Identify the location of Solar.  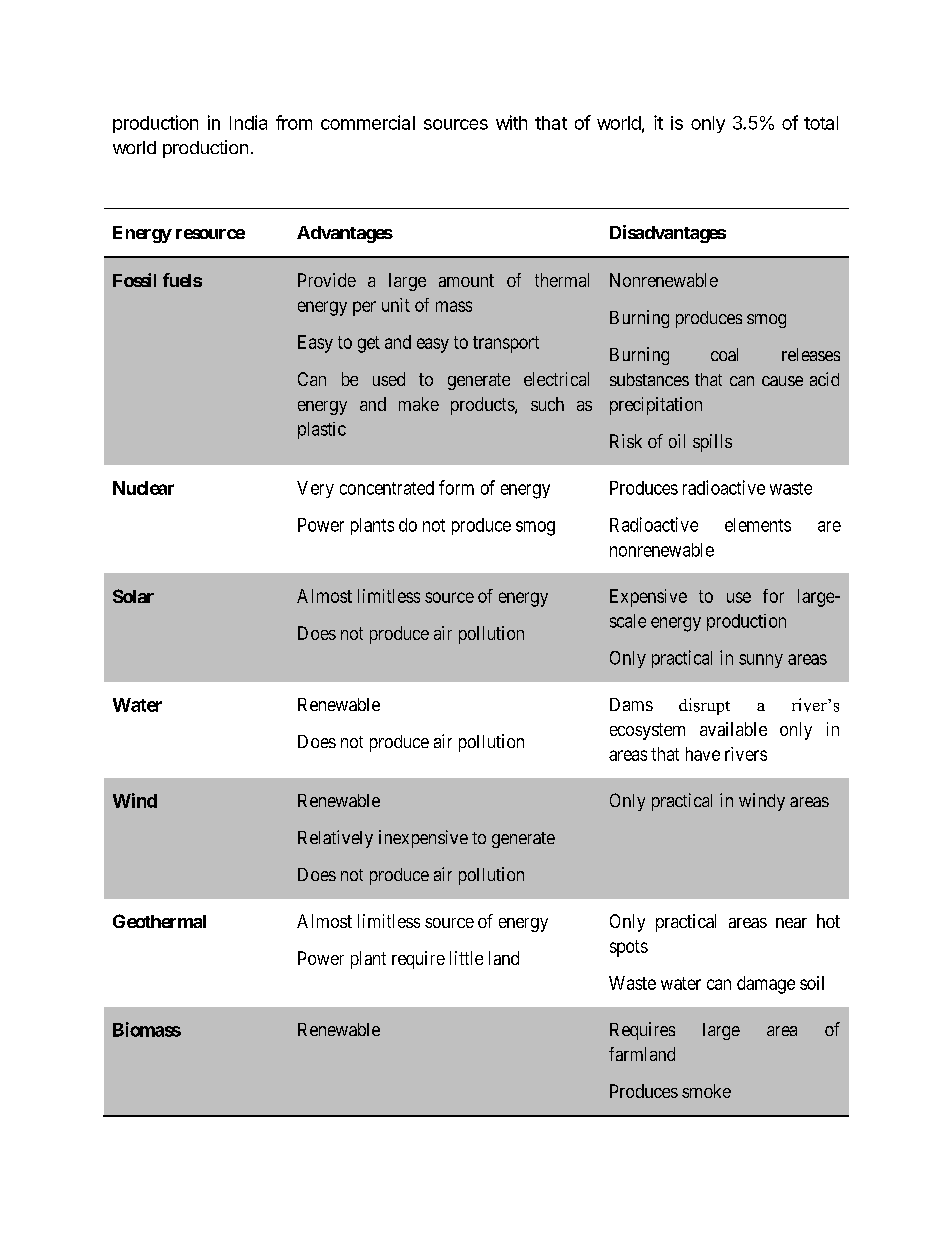
(133, 596).
